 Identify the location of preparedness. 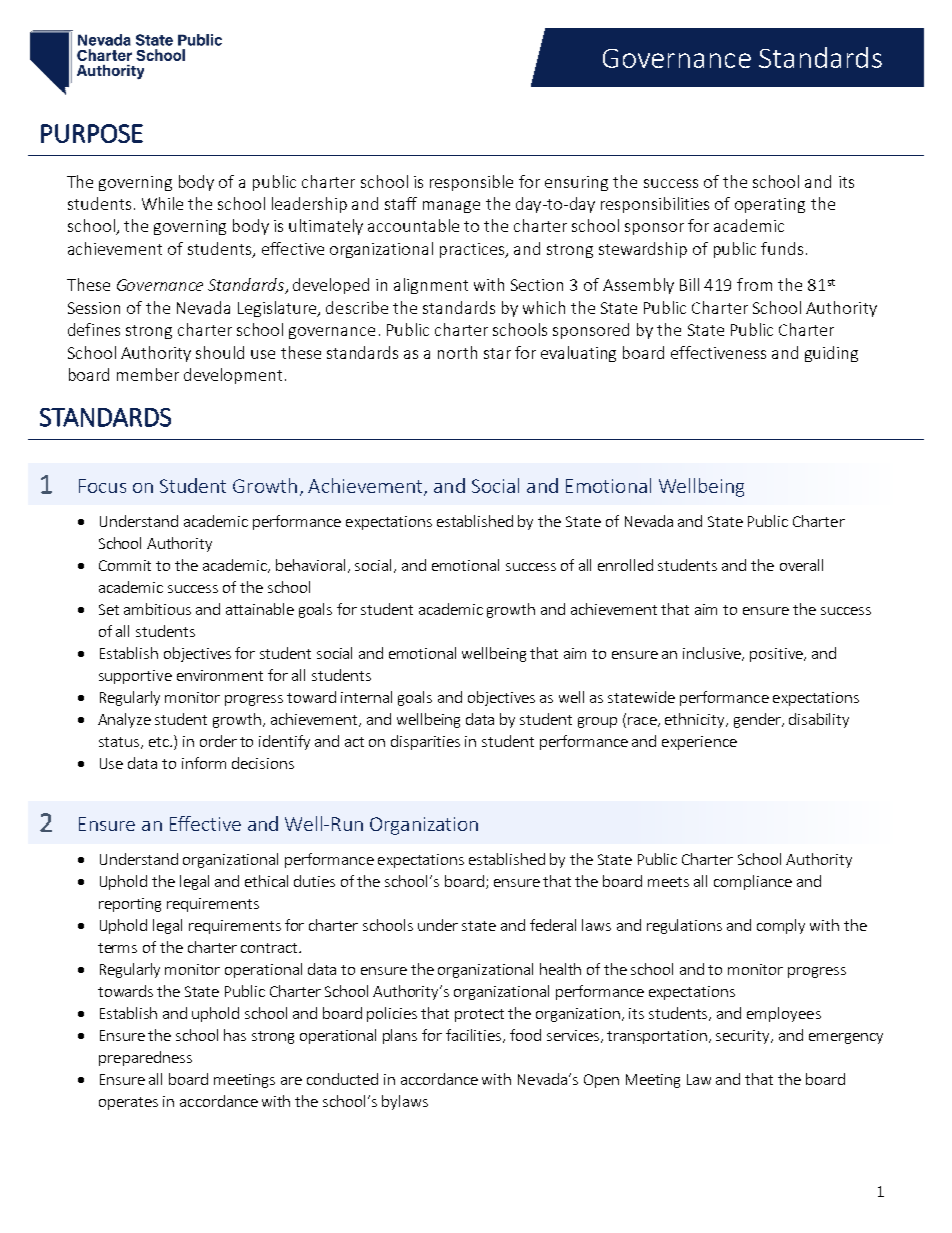
(145, 1058).
